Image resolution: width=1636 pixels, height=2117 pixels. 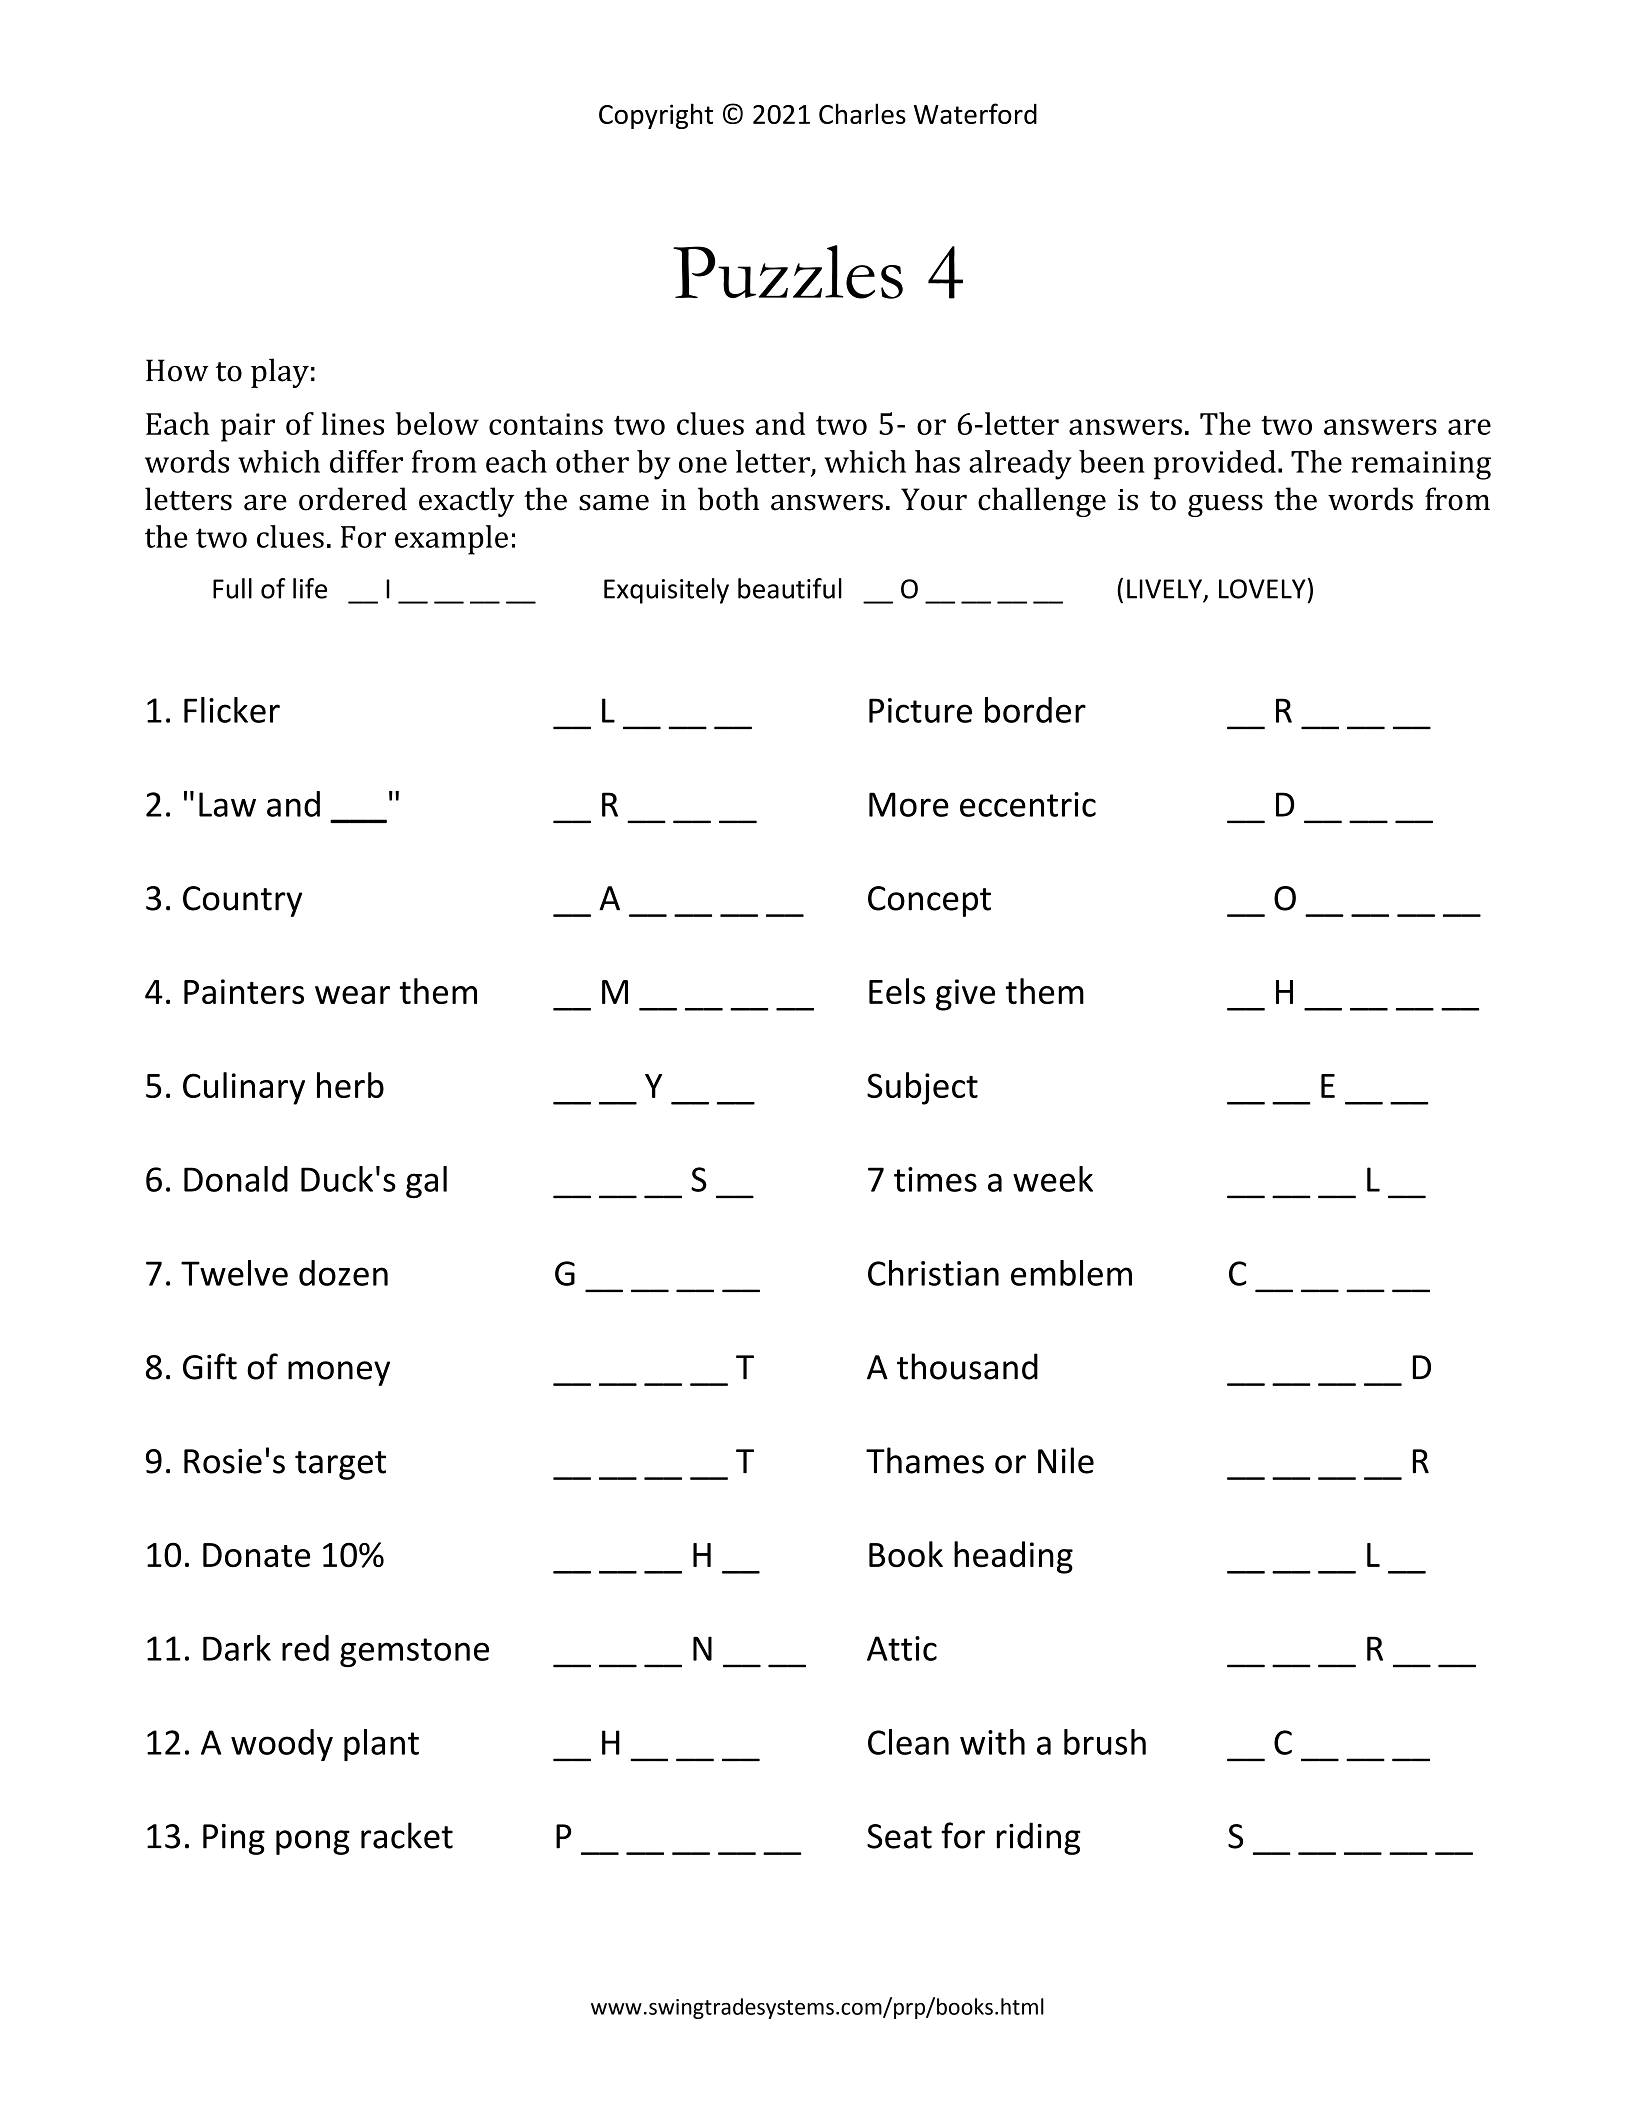 I want to click on brush, so click(x=1105, y=1742).
